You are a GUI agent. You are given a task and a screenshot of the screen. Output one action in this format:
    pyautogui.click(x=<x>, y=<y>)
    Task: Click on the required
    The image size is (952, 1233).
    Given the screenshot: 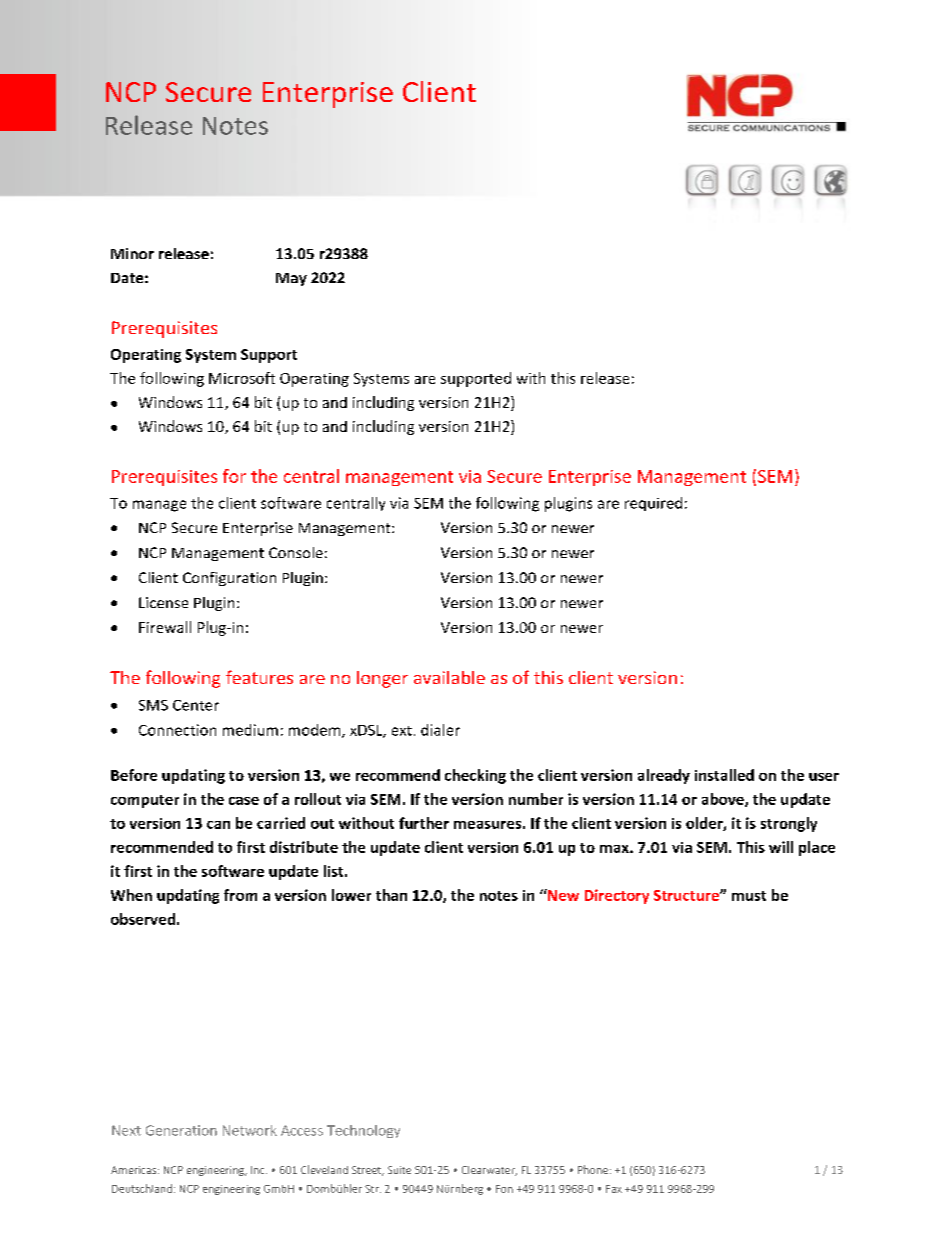 What is the action you would take?
    pyautogui.click(x=653, y=504)
